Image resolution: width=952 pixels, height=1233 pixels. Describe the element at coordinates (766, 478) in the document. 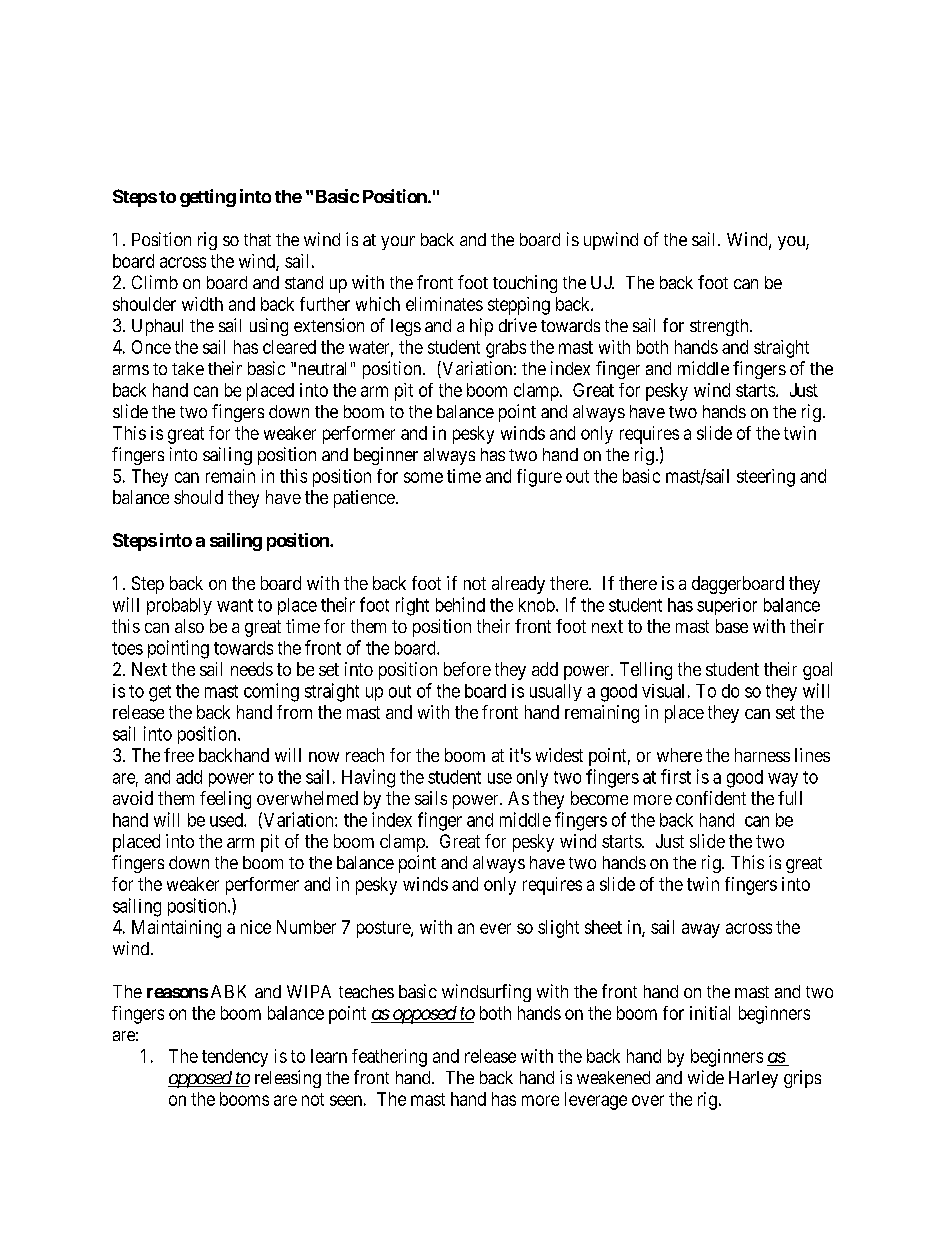

I see `steering` at that location.
